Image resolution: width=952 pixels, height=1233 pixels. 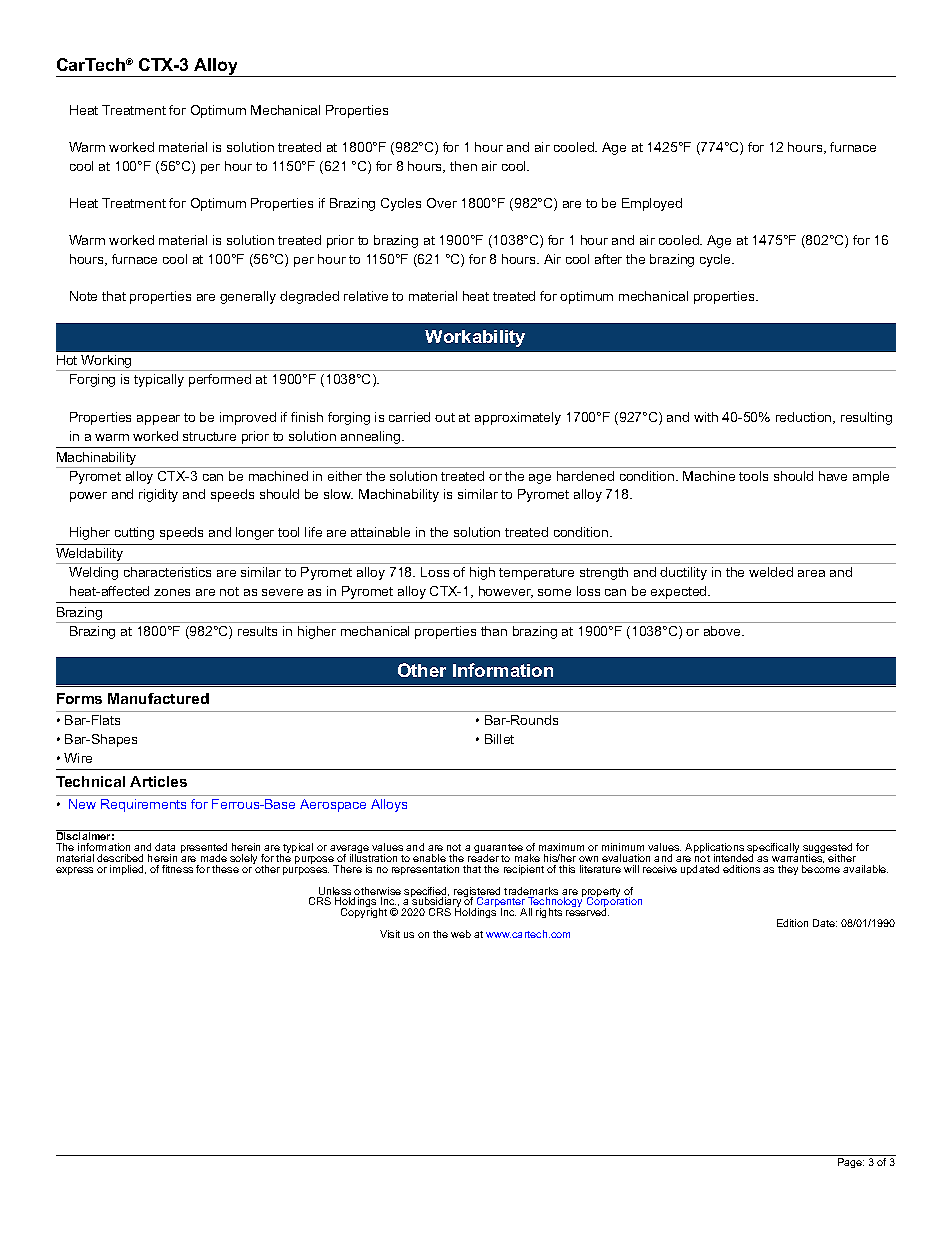 What do you see at coordinates (380, 532) in the page?
I see `attainable` at bounding box center [380, 532].
